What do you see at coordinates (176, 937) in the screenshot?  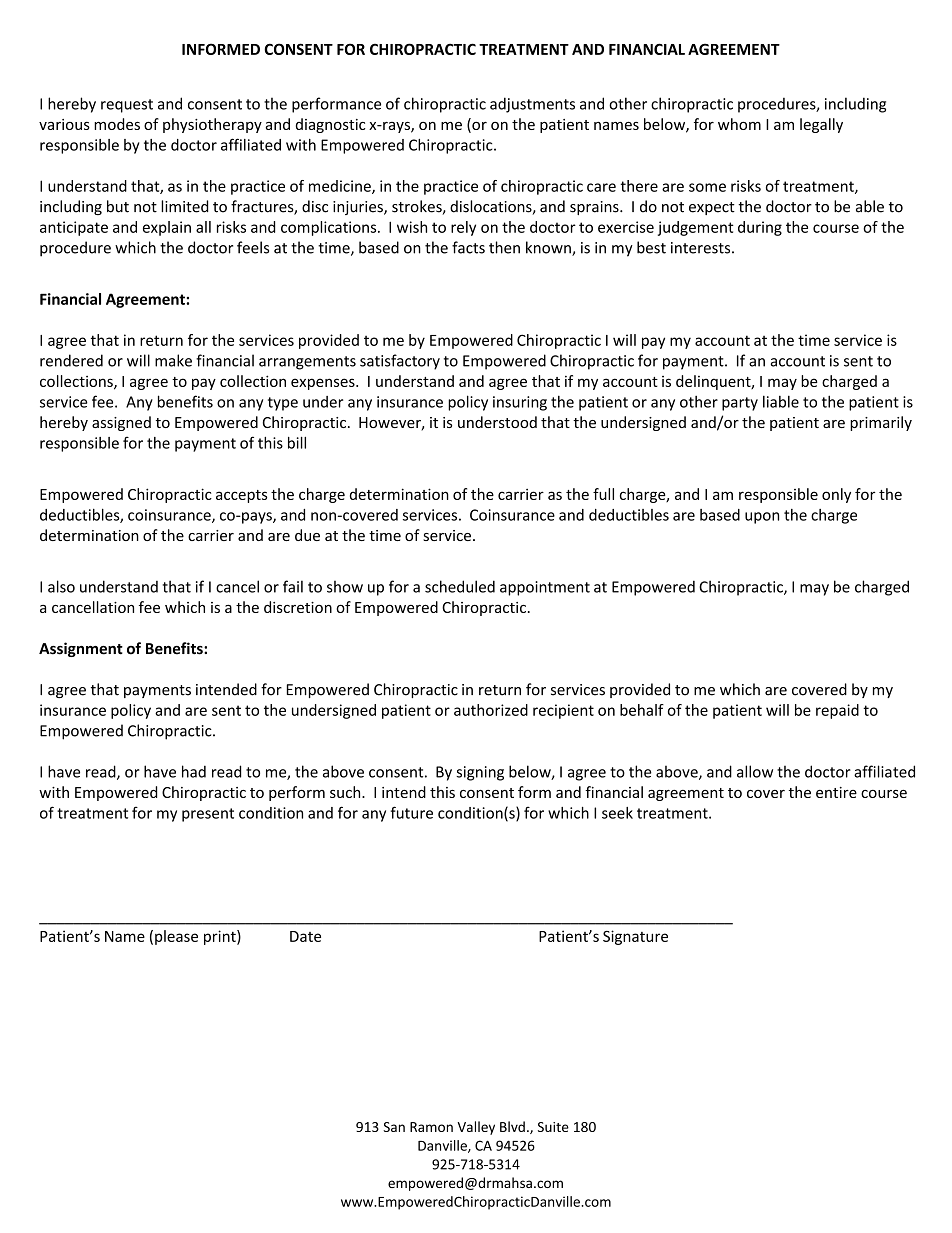 I see `please` at bounding box center [176, 937].
